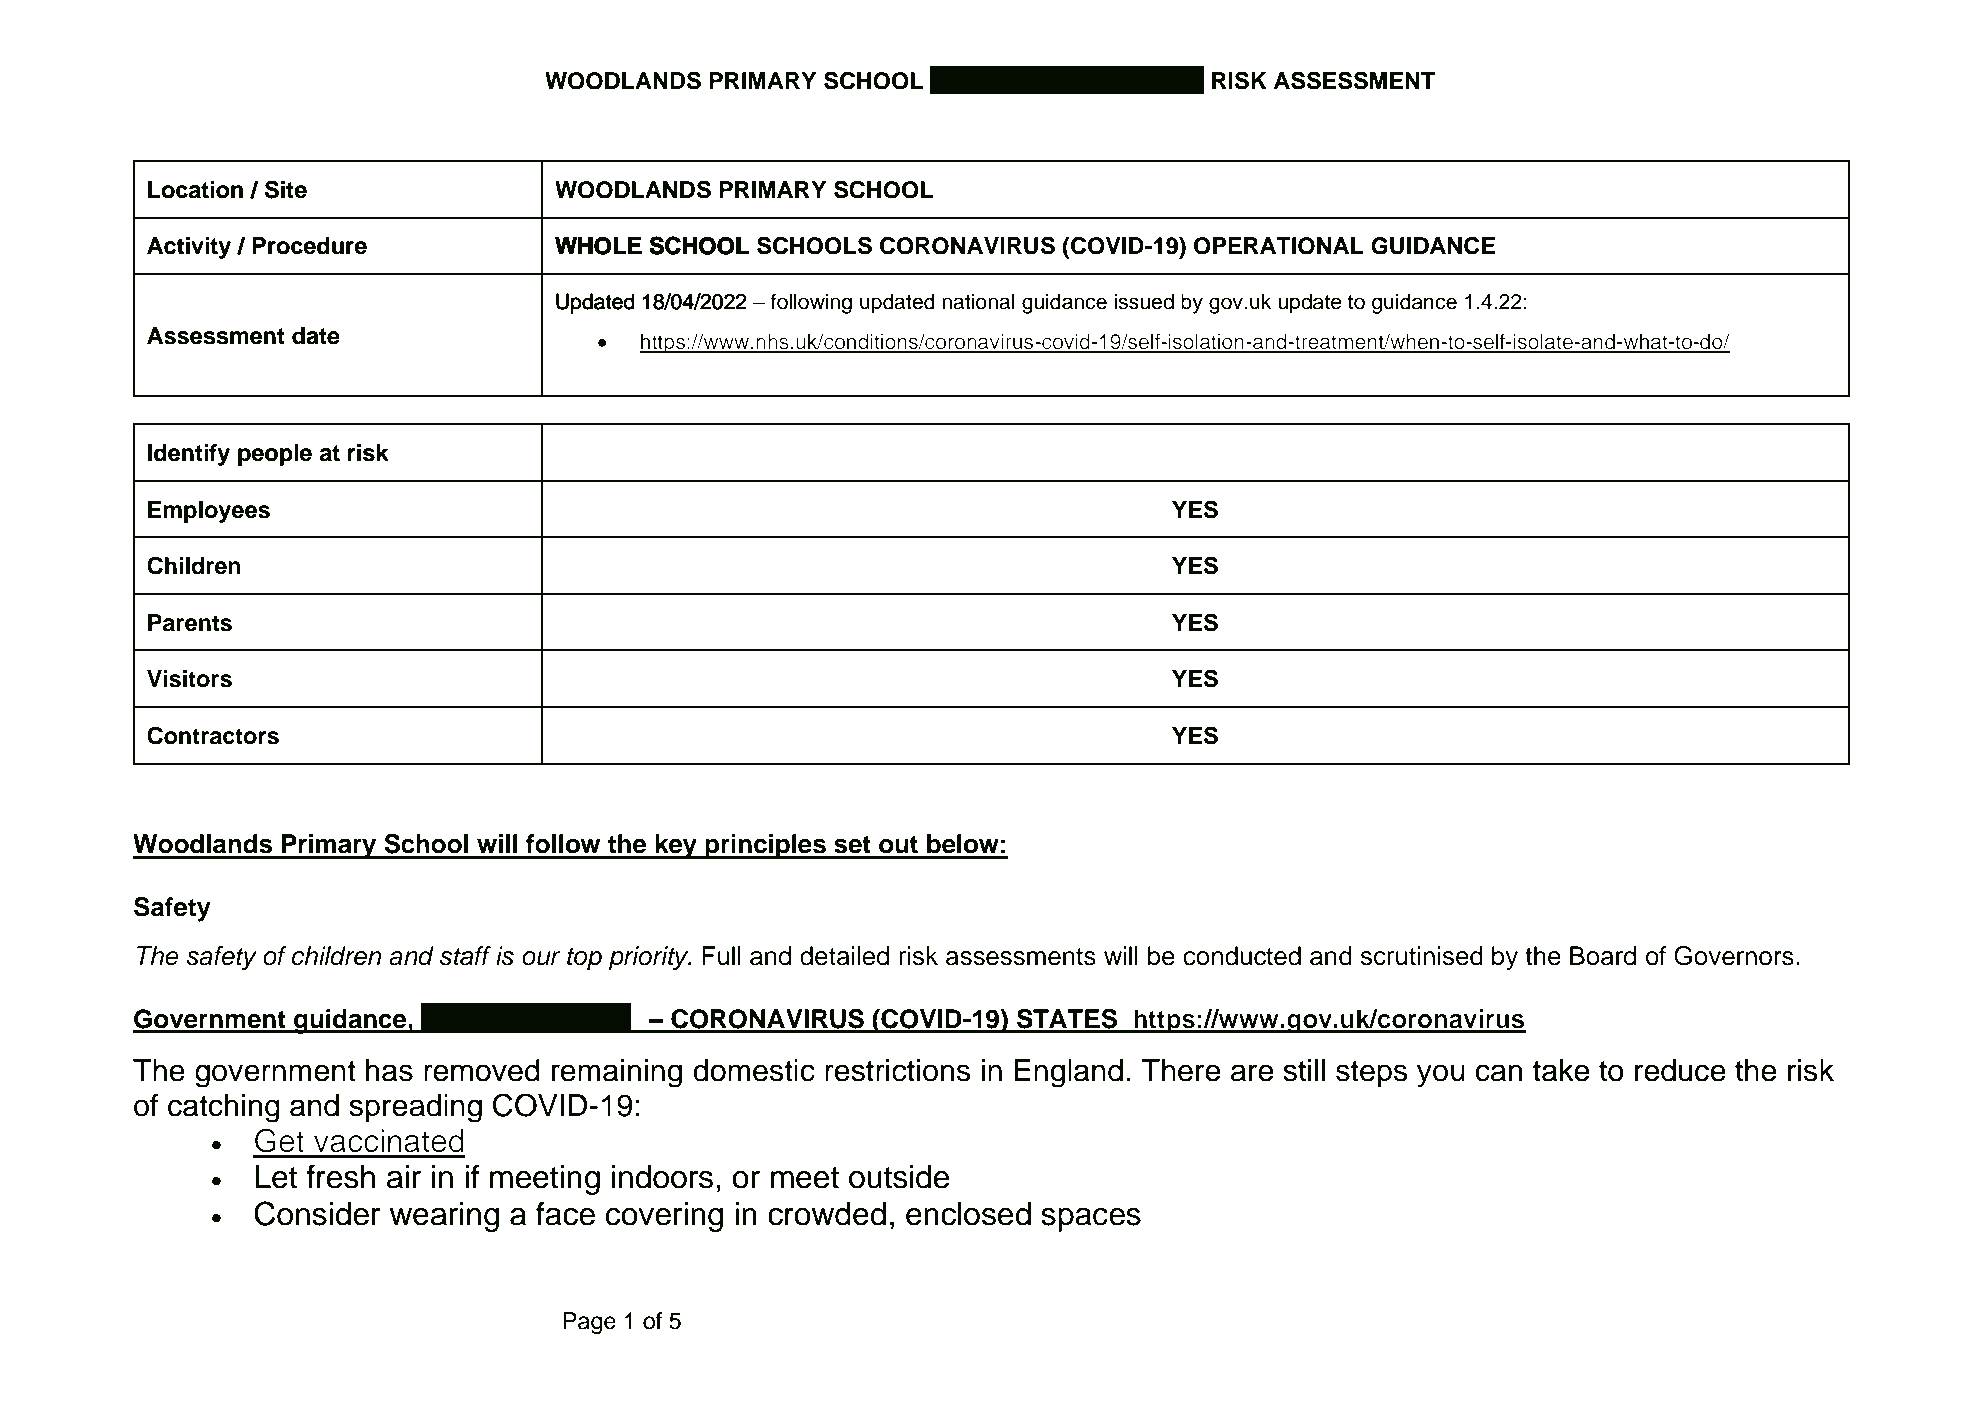 The image size is (1981, 1401). I want to click on national, so click(978, 301).
